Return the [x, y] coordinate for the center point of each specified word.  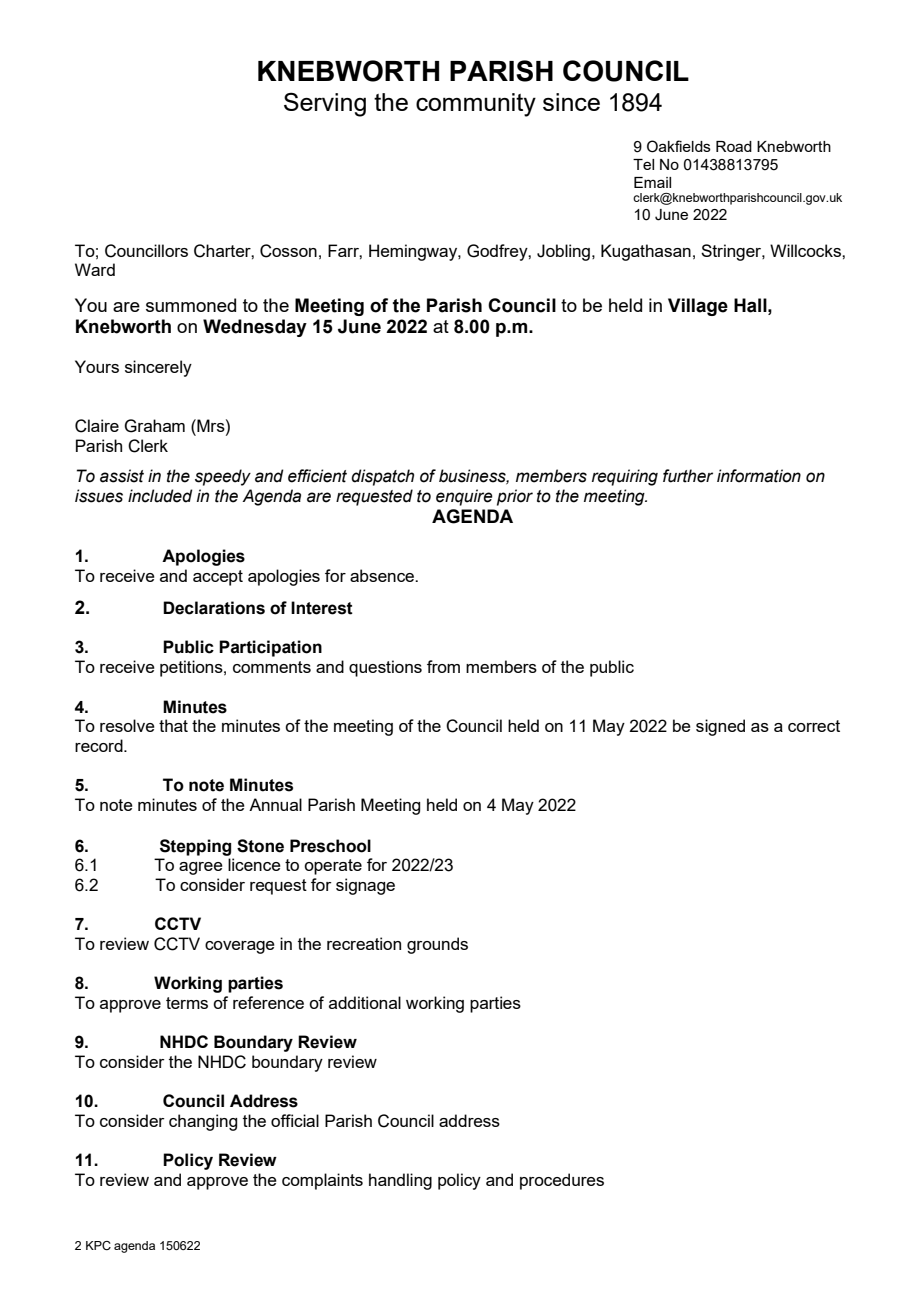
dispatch [382, 477]
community [476, 105]
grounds [437, 945]
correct [814, 726]
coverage [240, 947]
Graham [154, 426]
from [443, 666]
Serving [325, 104]
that [173, 725]
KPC [98, 1245]
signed [720, 727]
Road [734, 146]
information [759, 476]
